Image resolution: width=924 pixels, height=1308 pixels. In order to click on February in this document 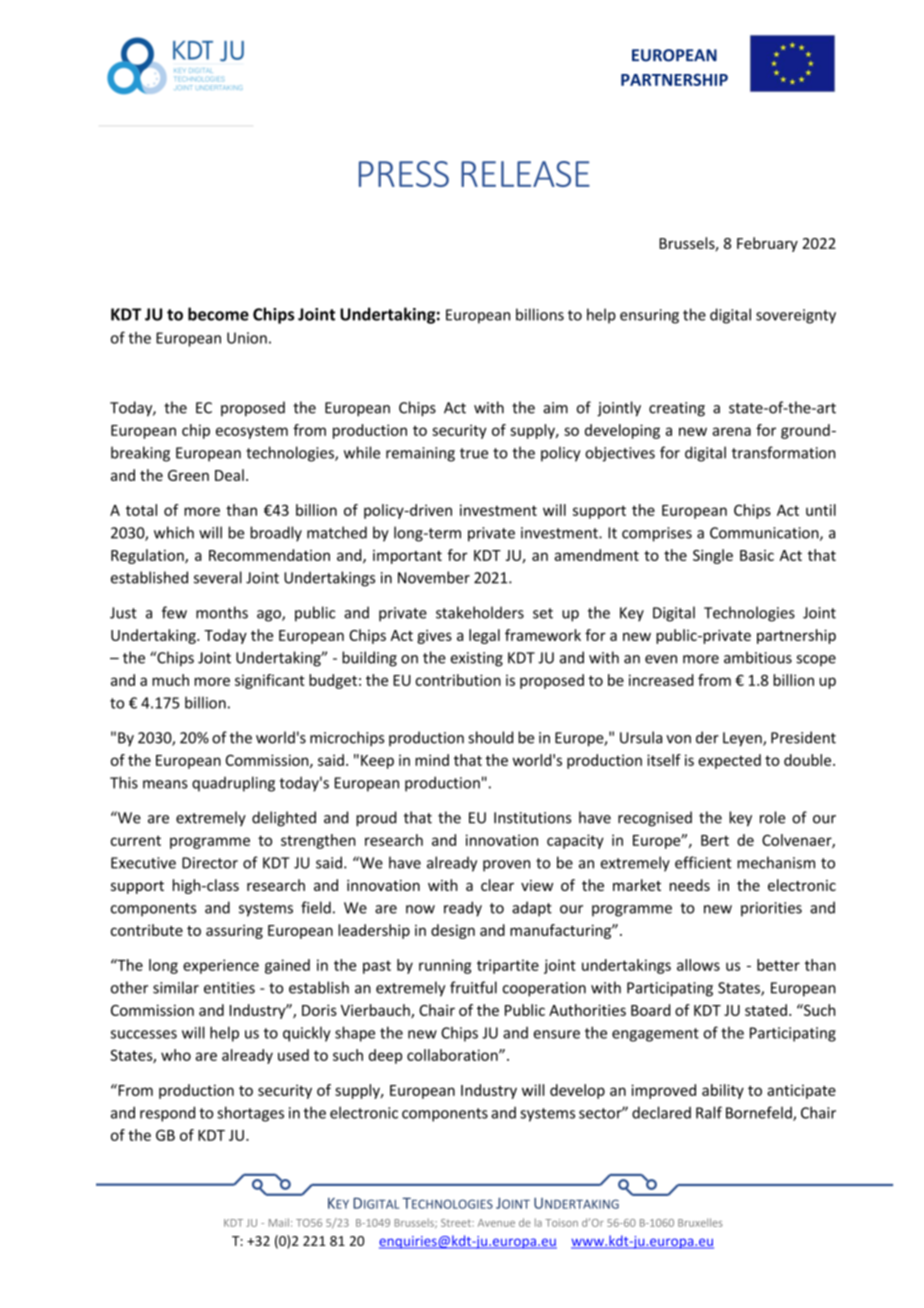, I will do `click(767, 244)`.
